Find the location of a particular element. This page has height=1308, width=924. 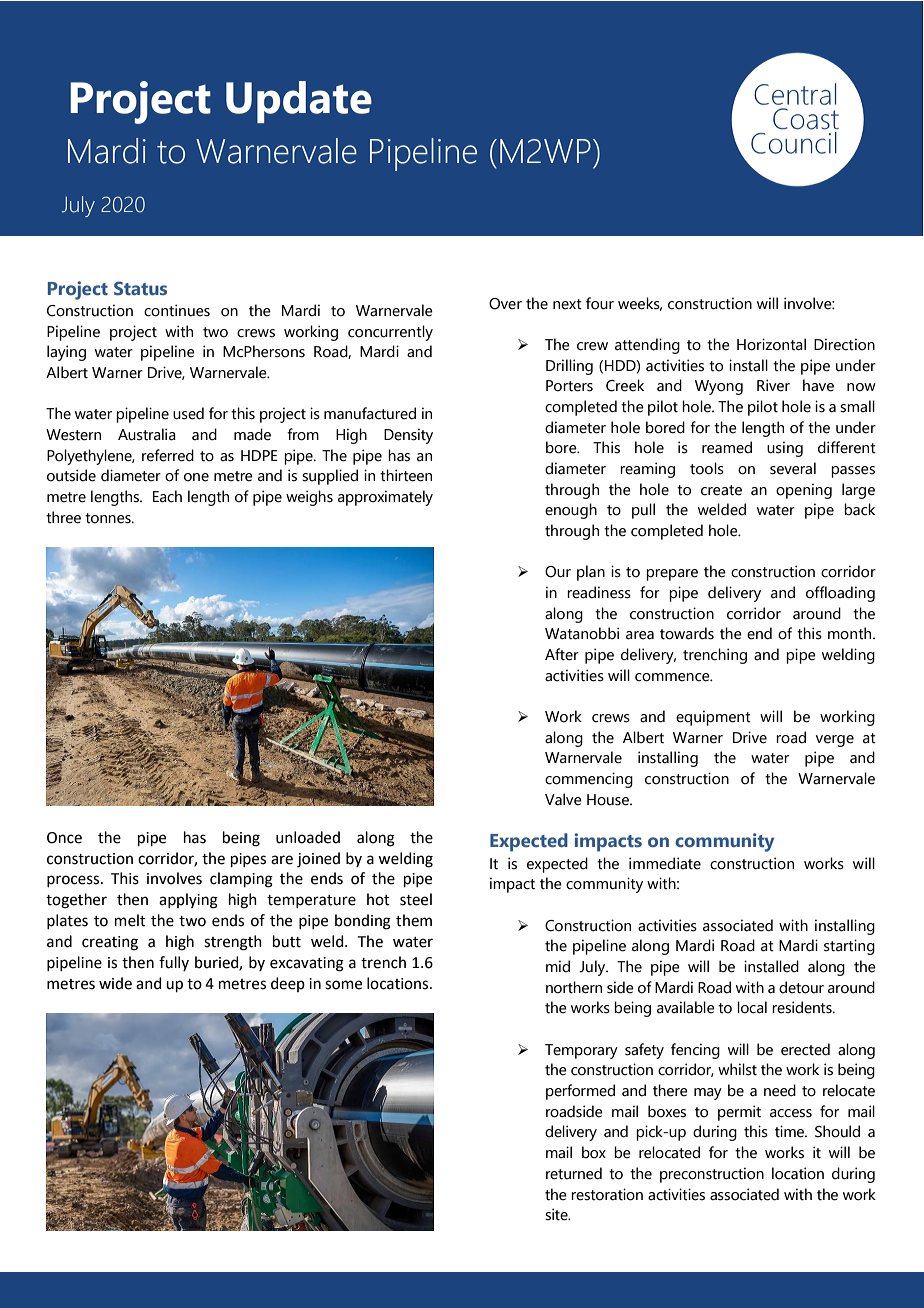

Over is located at coordinates (505, 304).
